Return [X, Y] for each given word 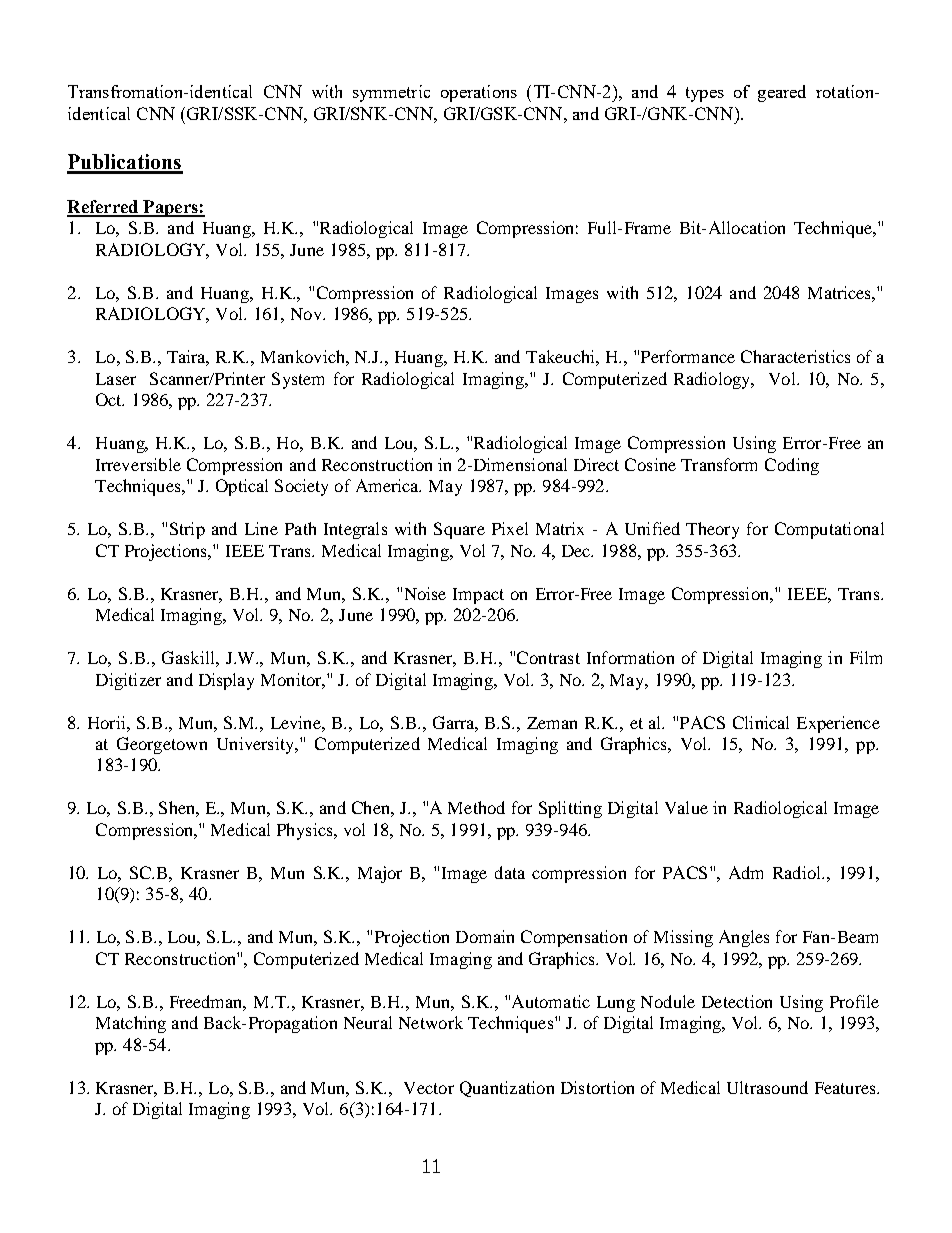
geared [782, 93]
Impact [478, 596]
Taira [188, 358]
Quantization [507, 1089]
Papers [170, 208]
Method [476, 807]
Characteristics [795, 356]
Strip [187, 530]
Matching [131, 1024]
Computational [829, 530]
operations [479, 93]
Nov [307, 314]
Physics [306, 831]
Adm [746, 872]
